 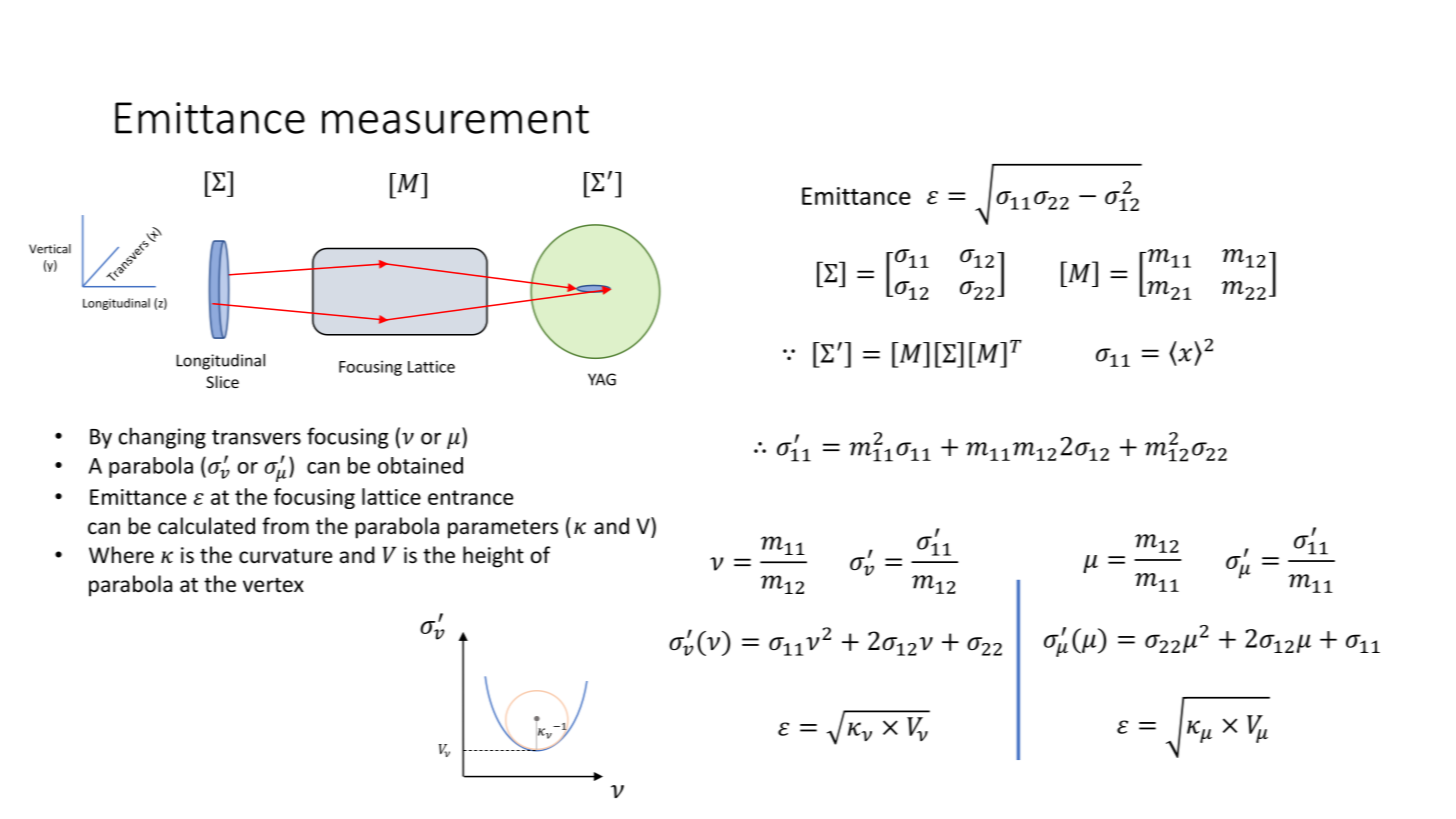 What do you see at coordinates (602, 379) in the screenshot?
I see `YAG` at bounding box center [602, 379].
